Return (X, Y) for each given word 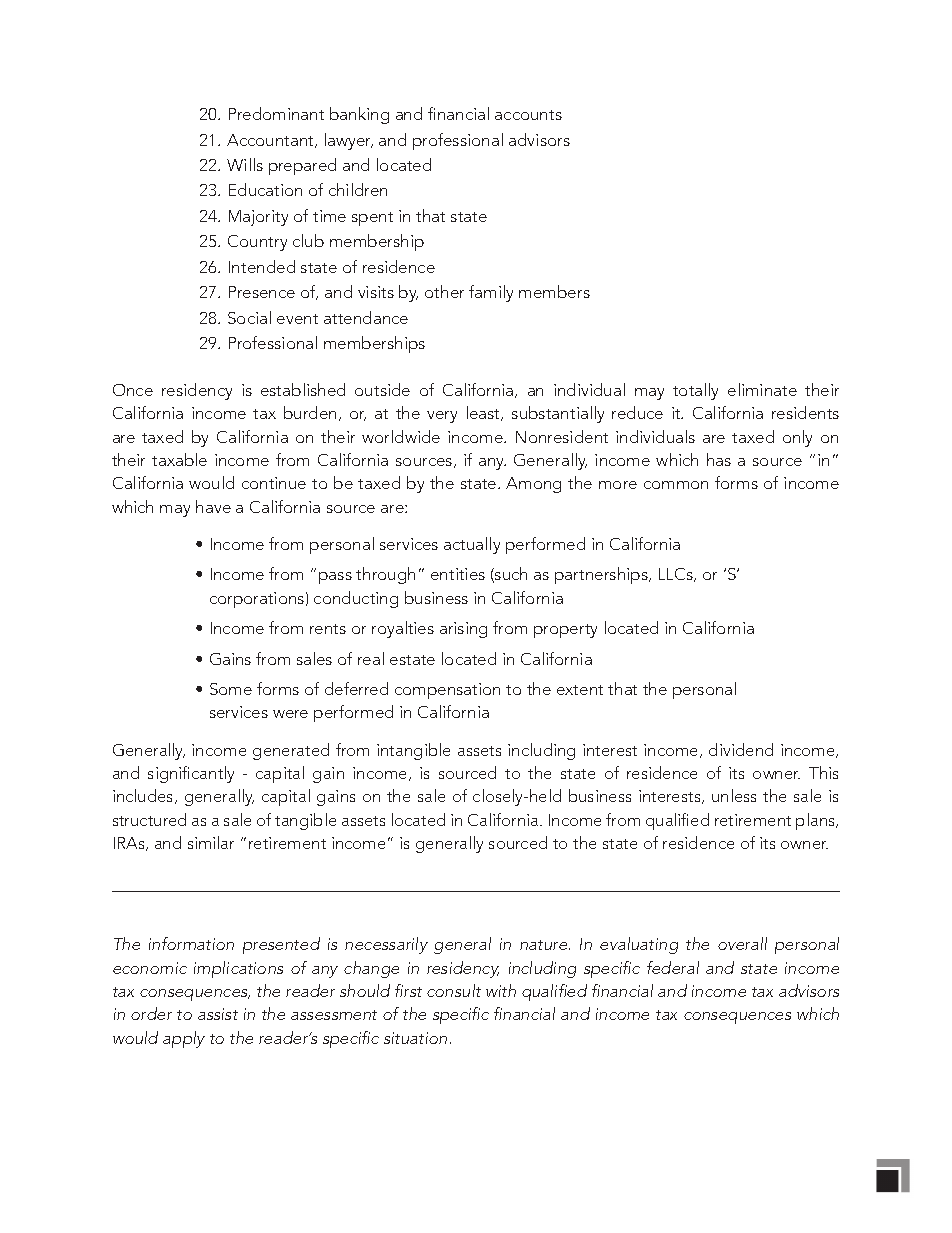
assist (218, 1014)
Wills (245, 164)
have (213, 506)
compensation (447, 691)
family (491, 293)
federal (673, 967)
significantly (191, 774)
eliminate (762, 389)
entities (458, 574)
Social (249, 317)
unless (734, 795)
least (485, 413)
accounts (528, 115)
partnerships (602, 575)
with (501, 990)
